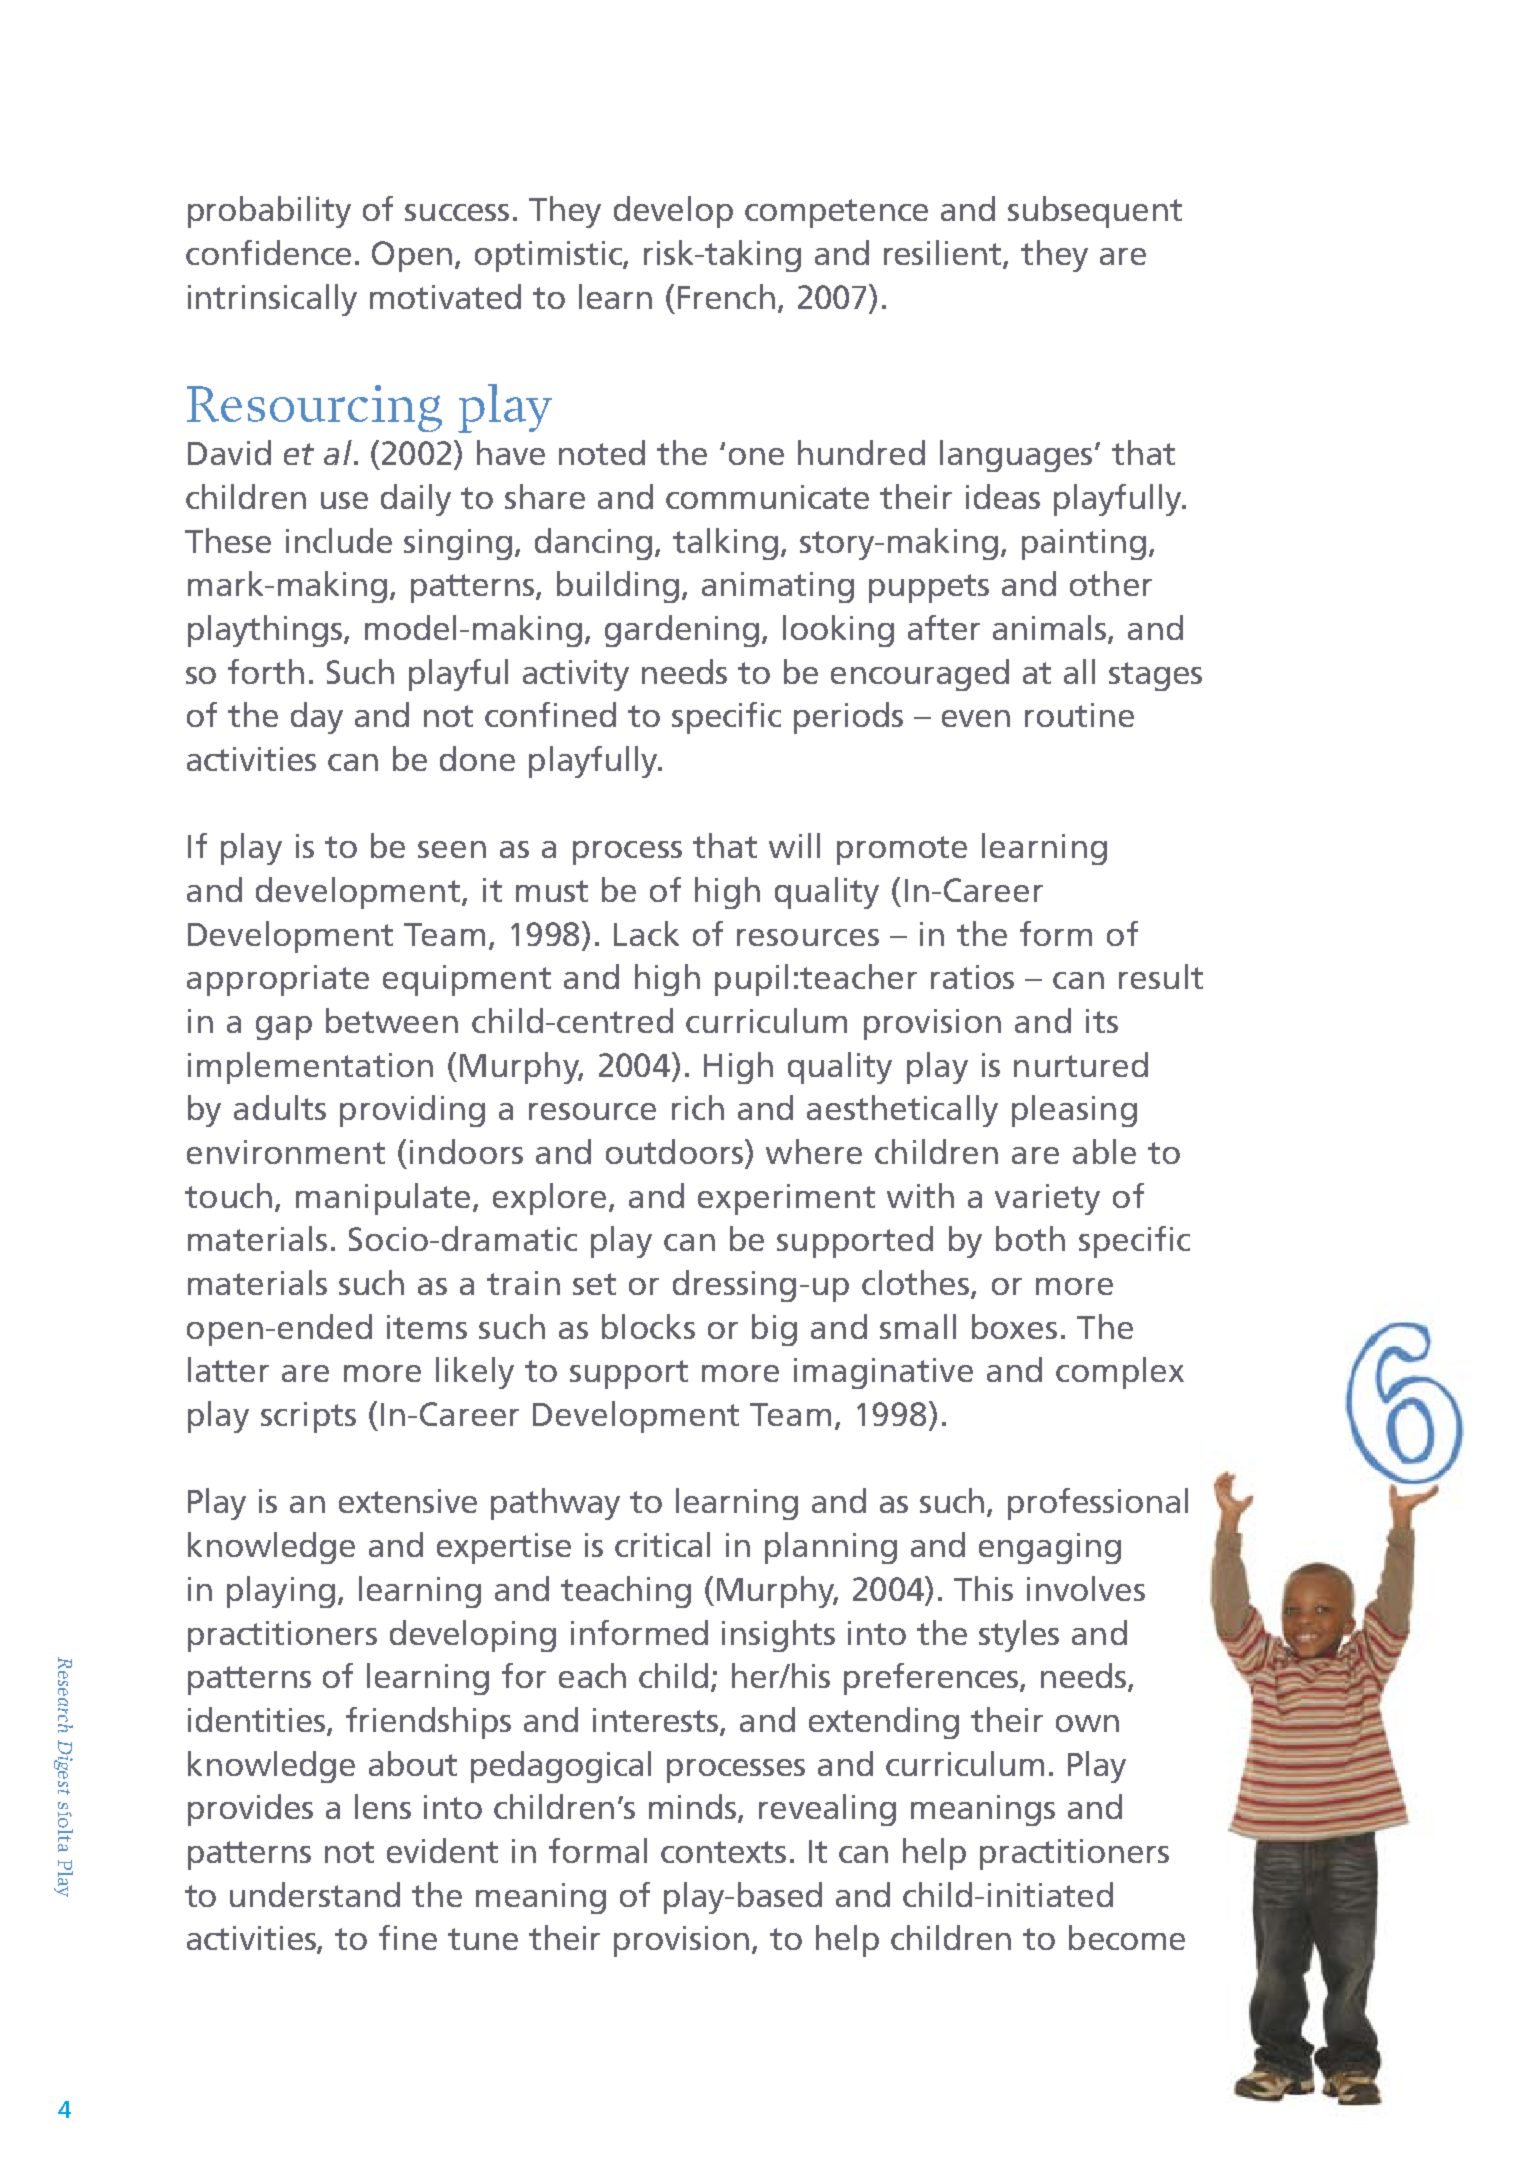 The width and height of the screenshot is (1529, 2163). I want to click on critical, so click(662, 1544).
